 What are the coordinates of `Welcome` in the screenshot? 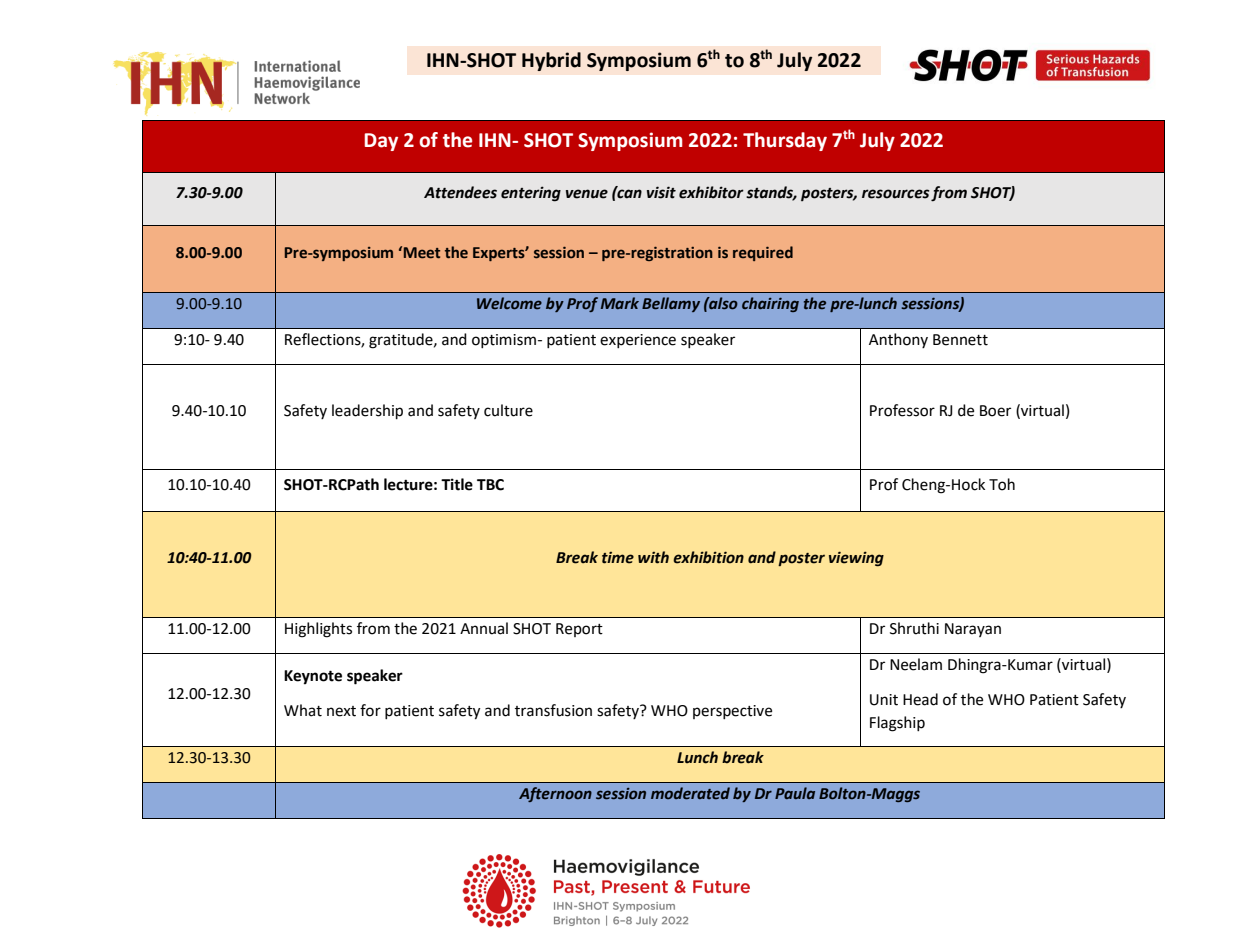 It's located at (509, 303).
